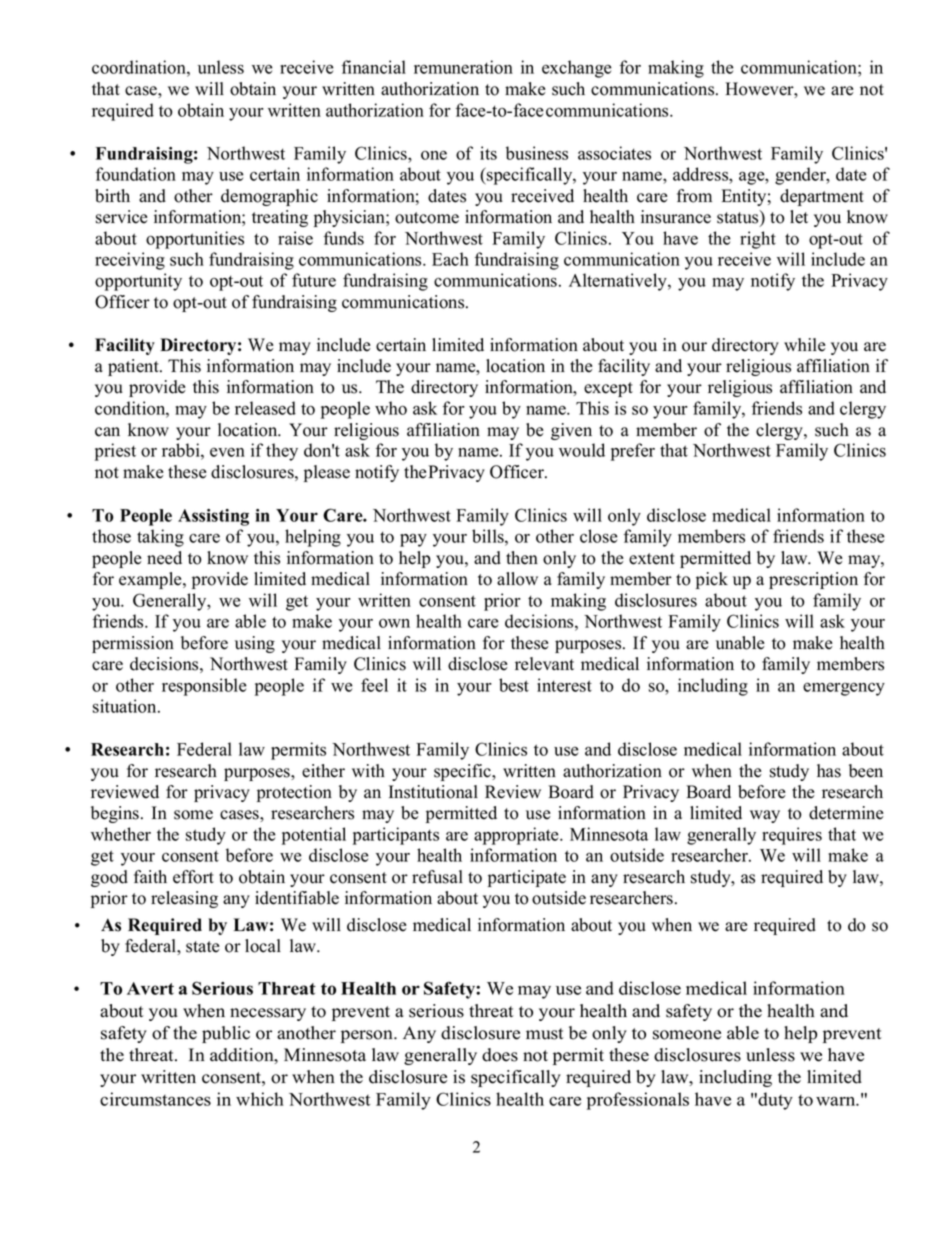 The height and width of the document is (1233, 952). I want to click on foundation, so click(136, 174).
